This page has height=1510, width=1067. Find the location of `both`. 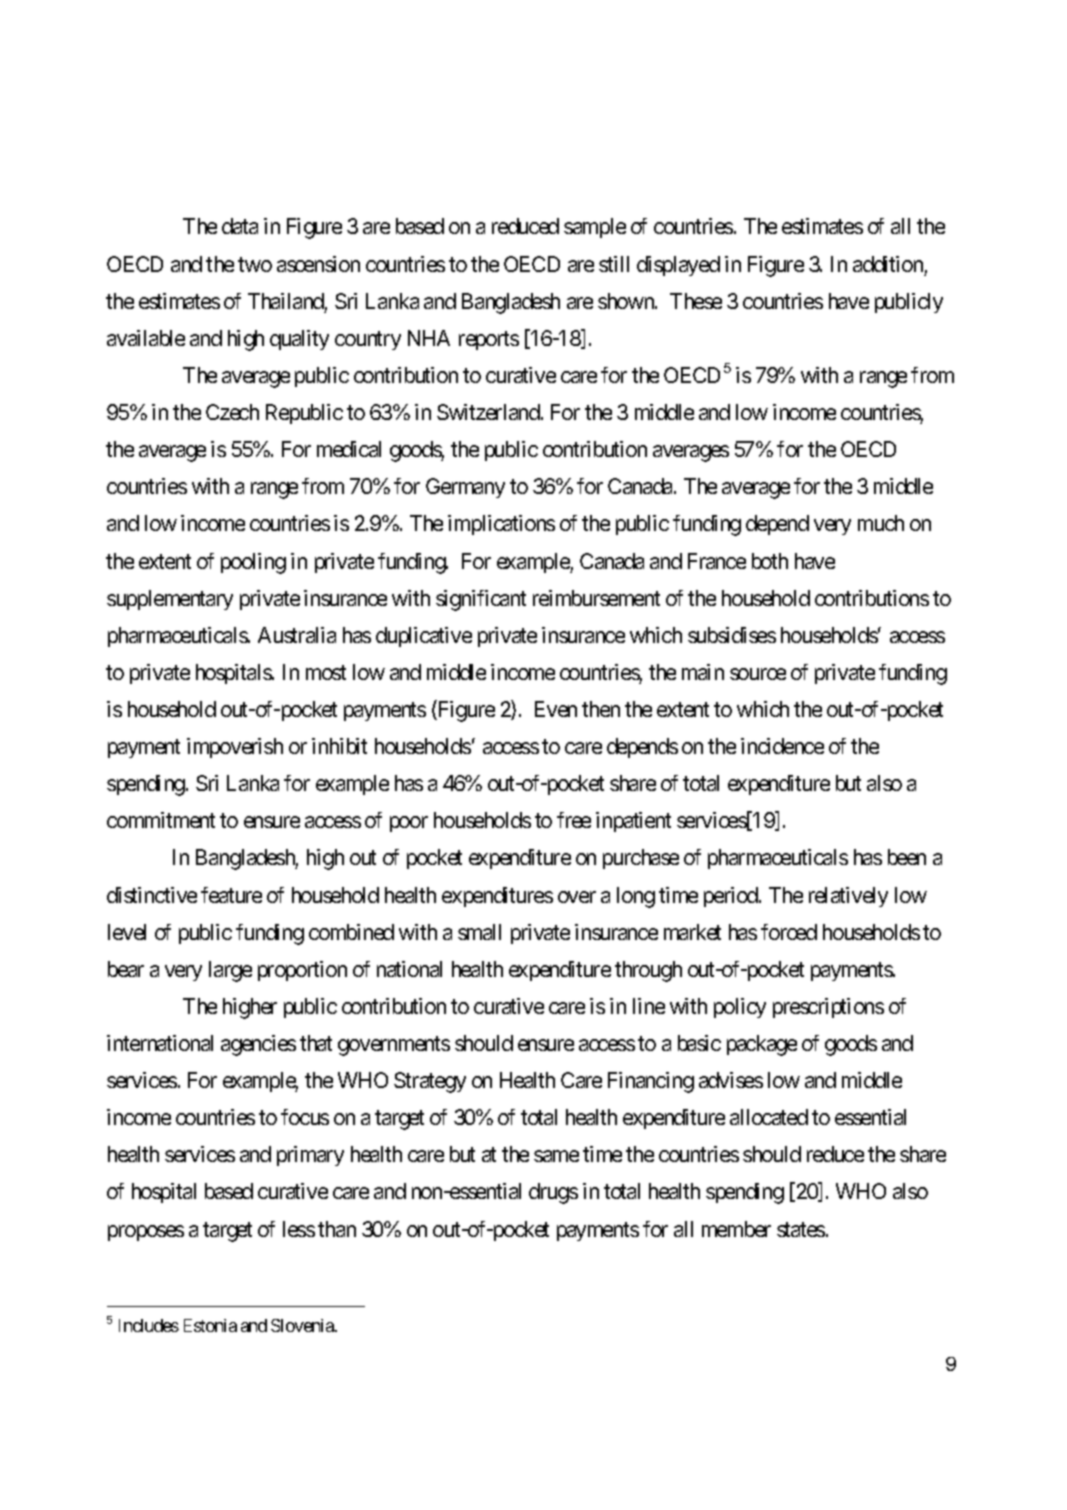

both is located at coordinates (770, 561).
